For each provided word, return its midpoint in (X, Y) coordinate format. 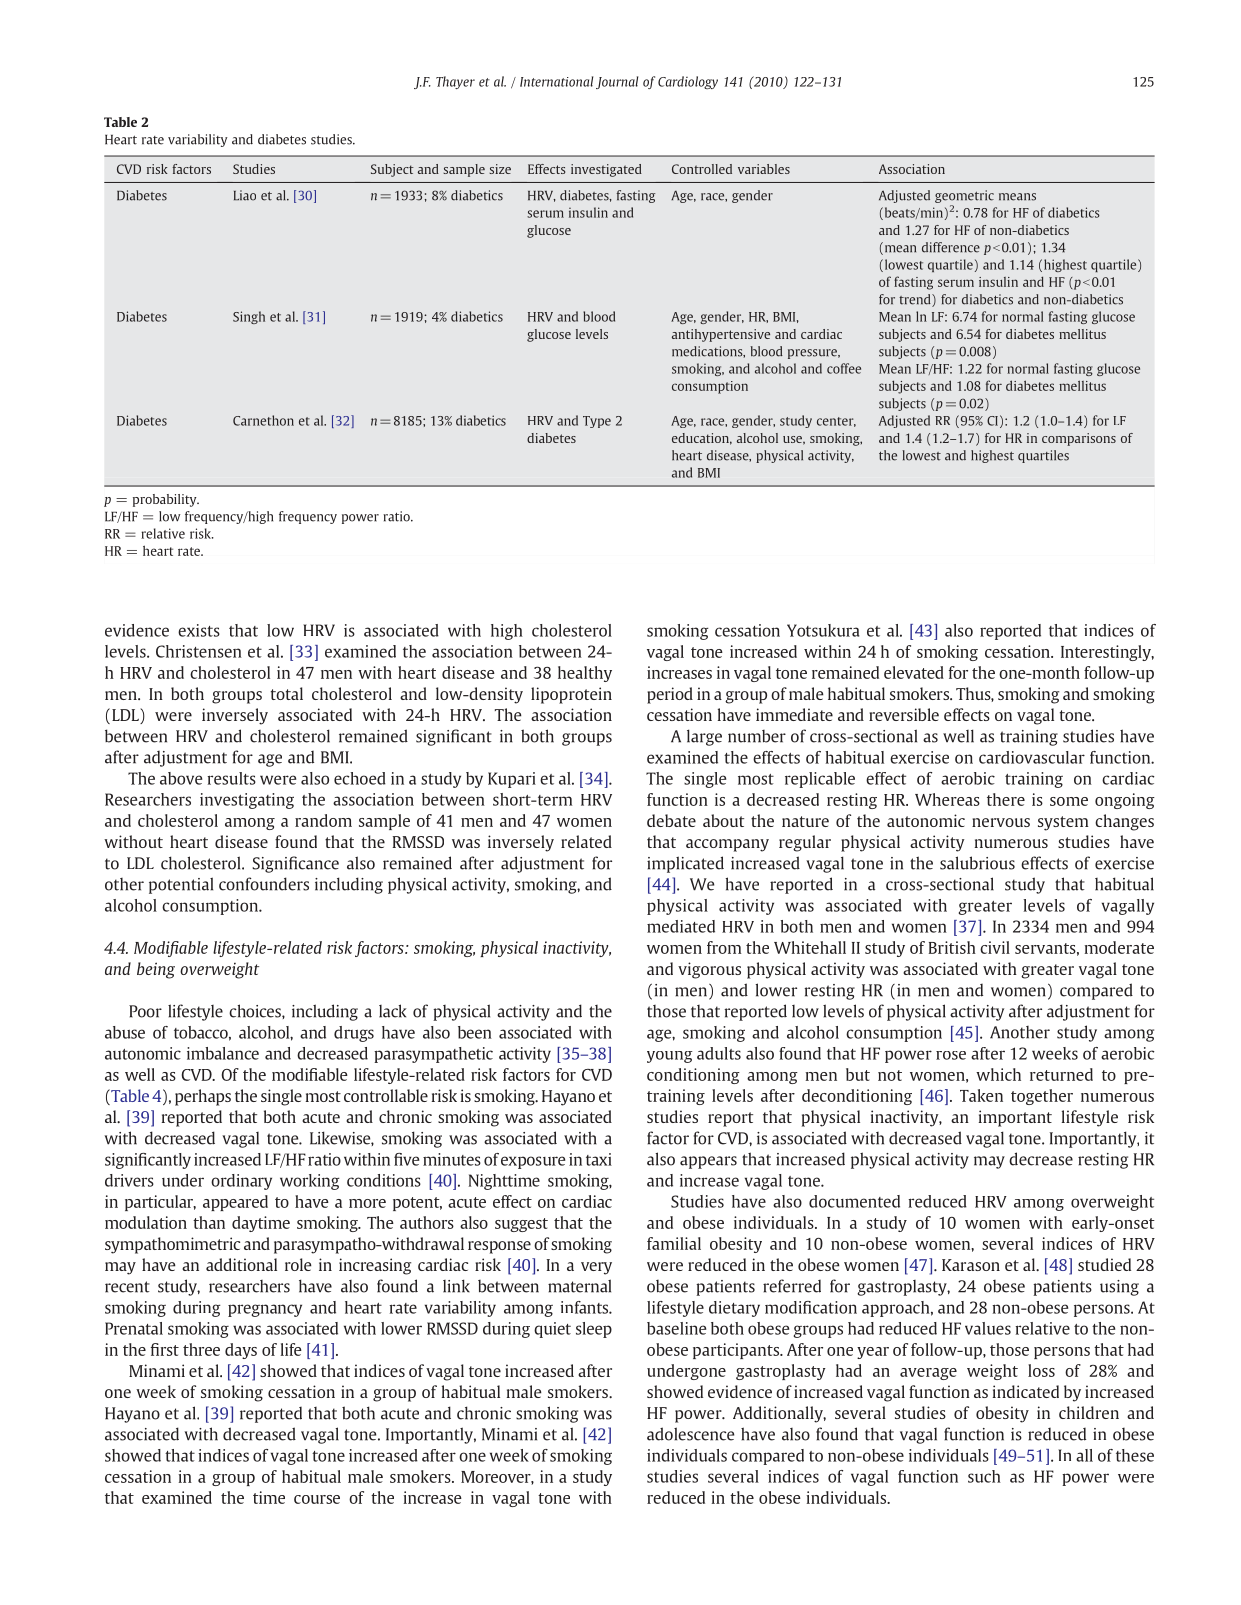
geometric (964, 196)
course (317, 1499)
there (1006, 799)
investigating (247, 801)
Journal (617, 82)
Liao (245, 195)
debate (671, 820)
